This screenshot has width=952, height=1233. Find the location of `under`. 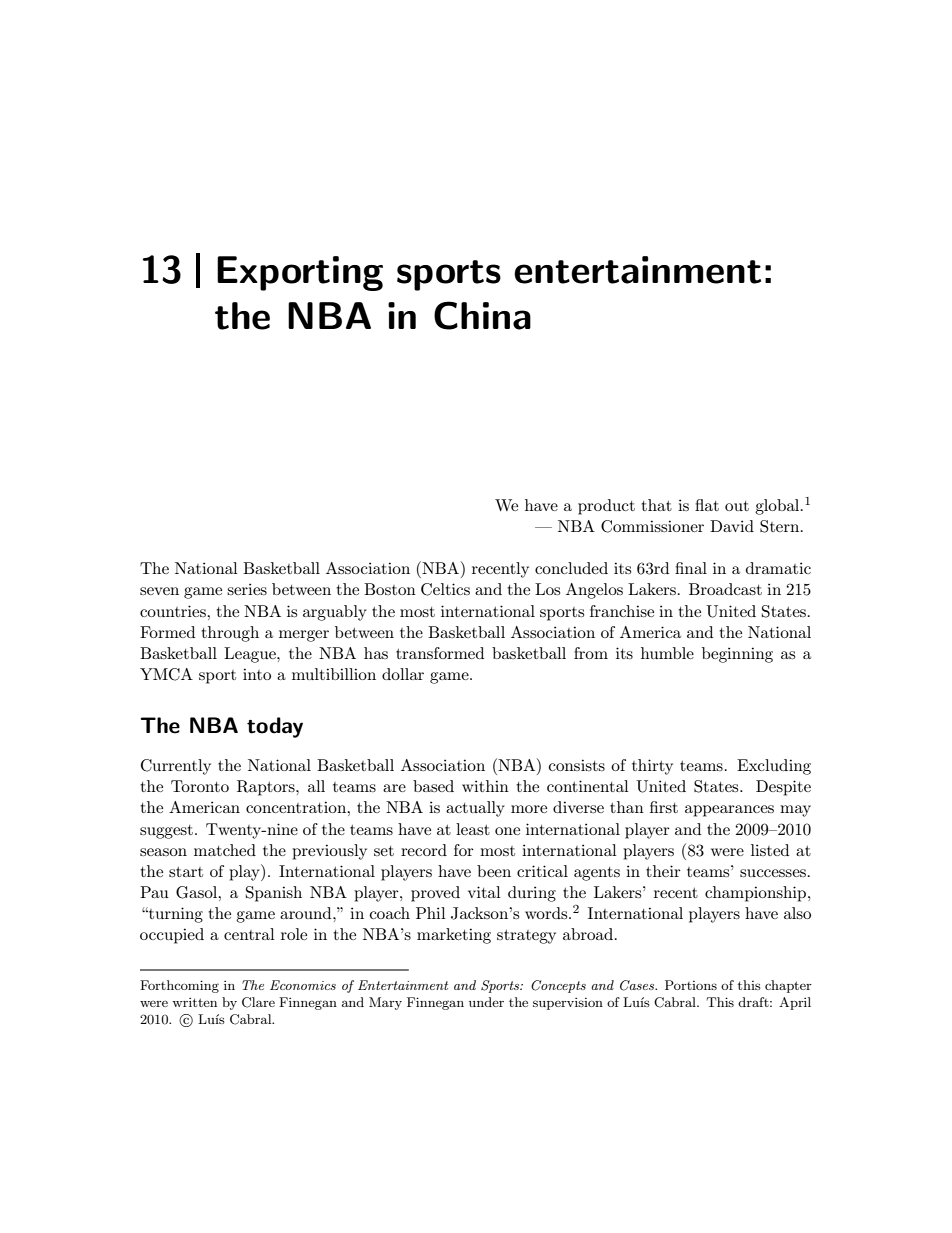

under is located at coordinates (486, 1002).
